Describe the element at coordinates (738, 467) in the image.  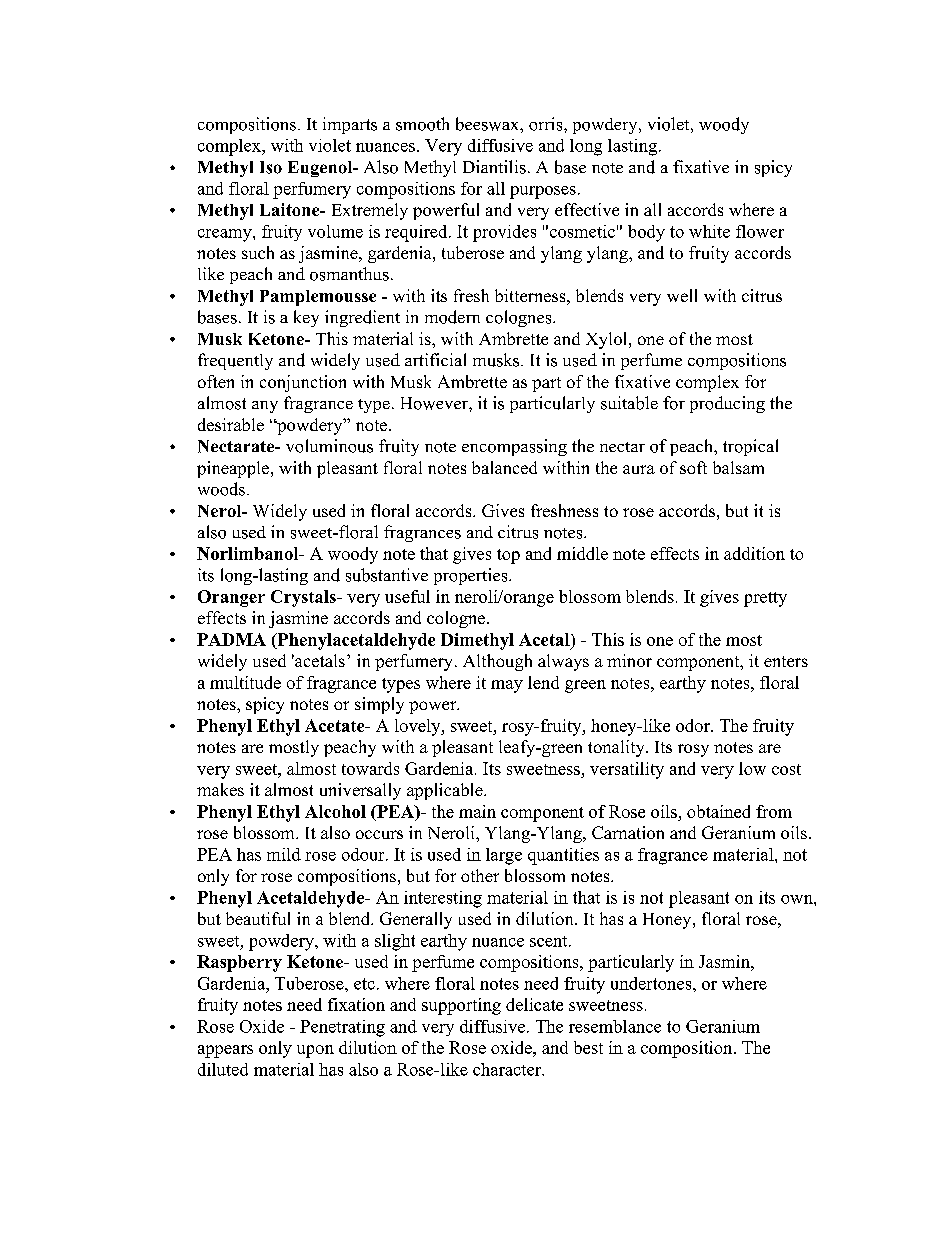
I see `balsam` at that location.
